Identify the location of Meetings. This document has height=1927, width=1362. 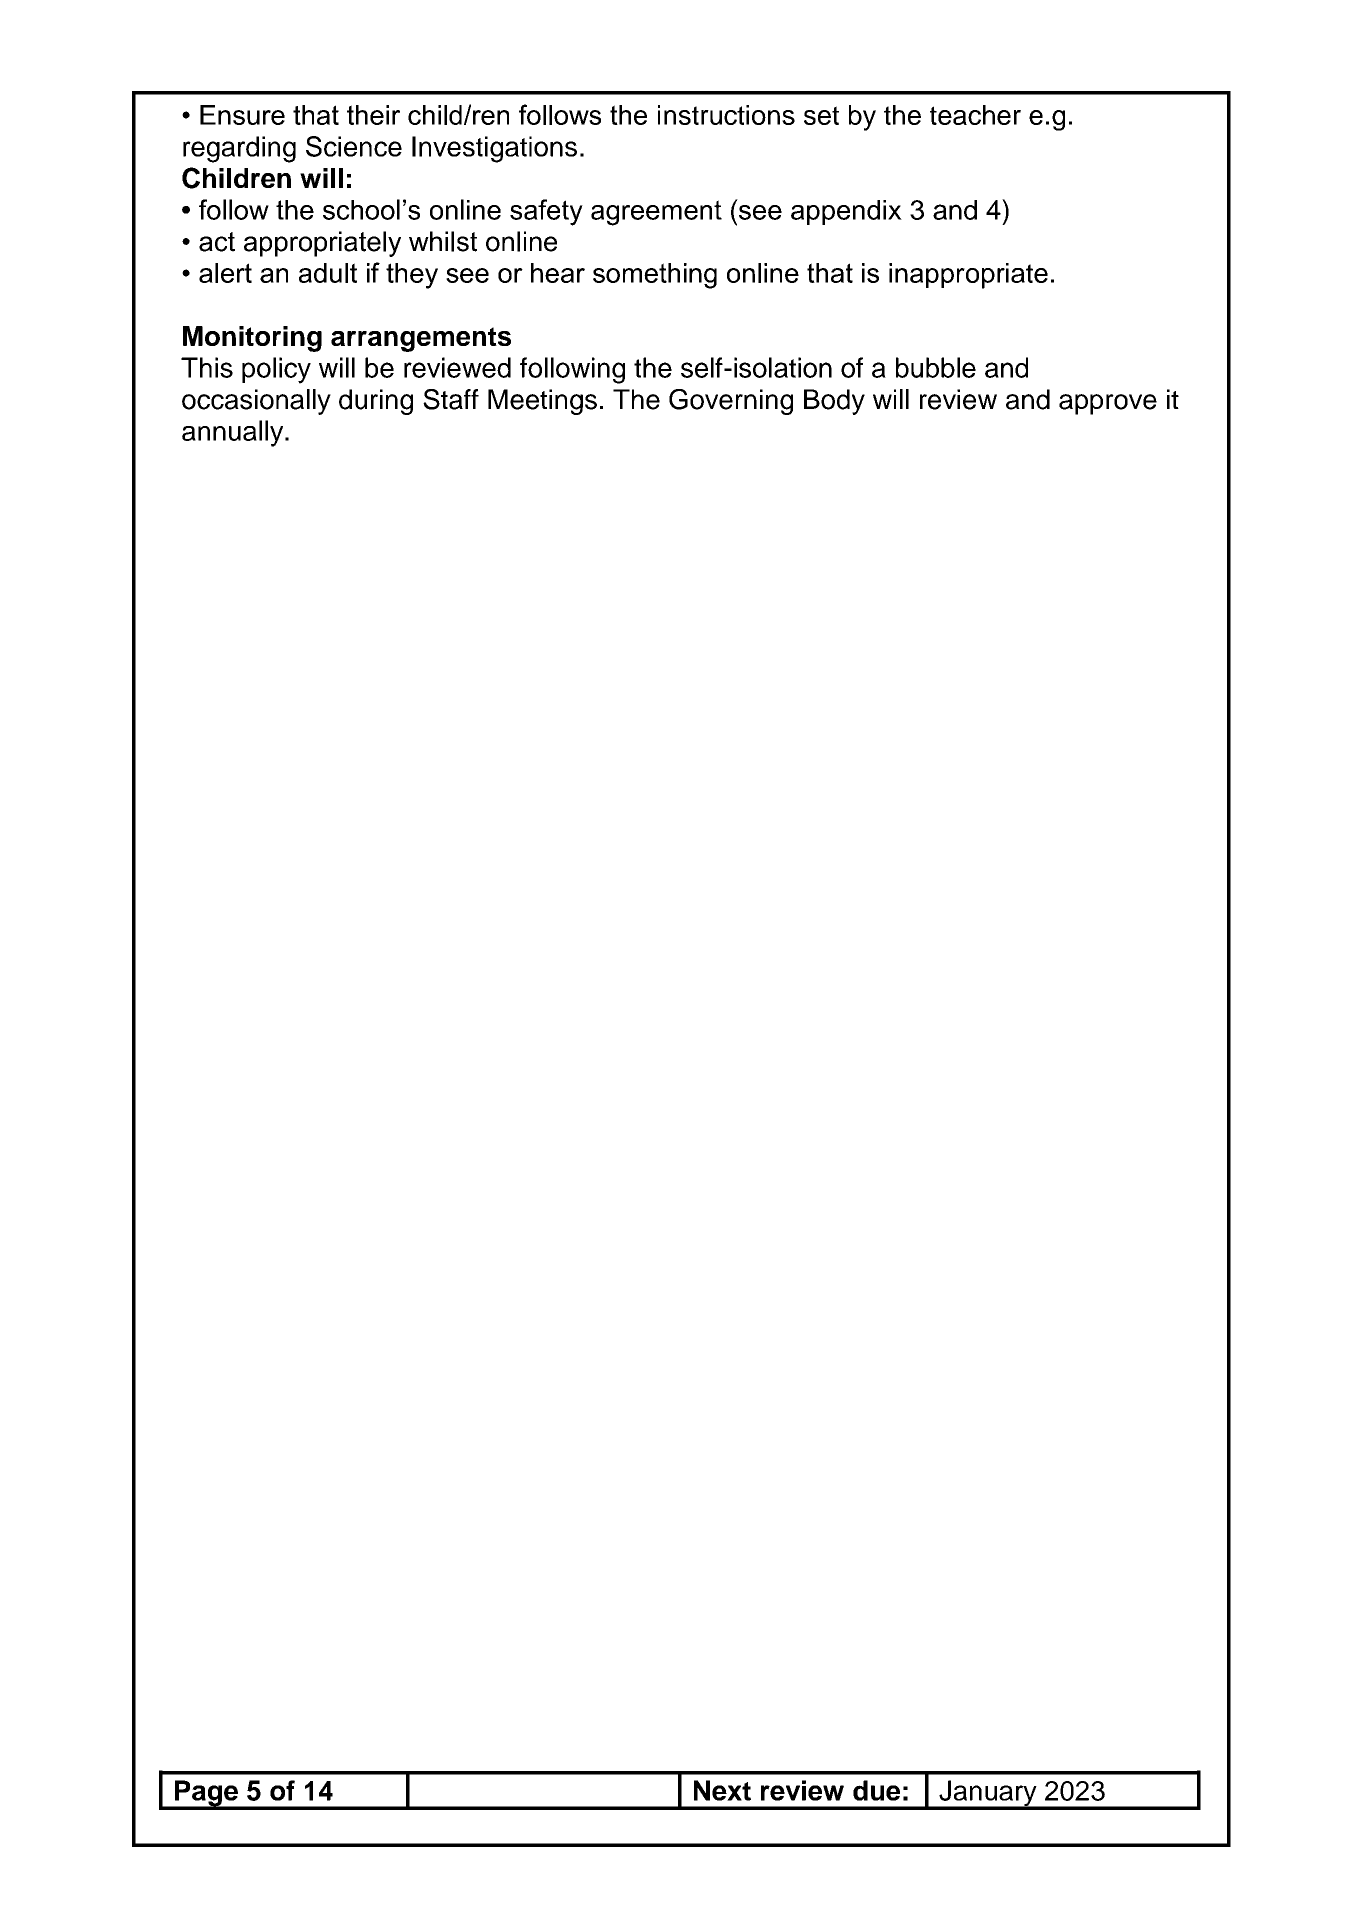
(542, 402).
